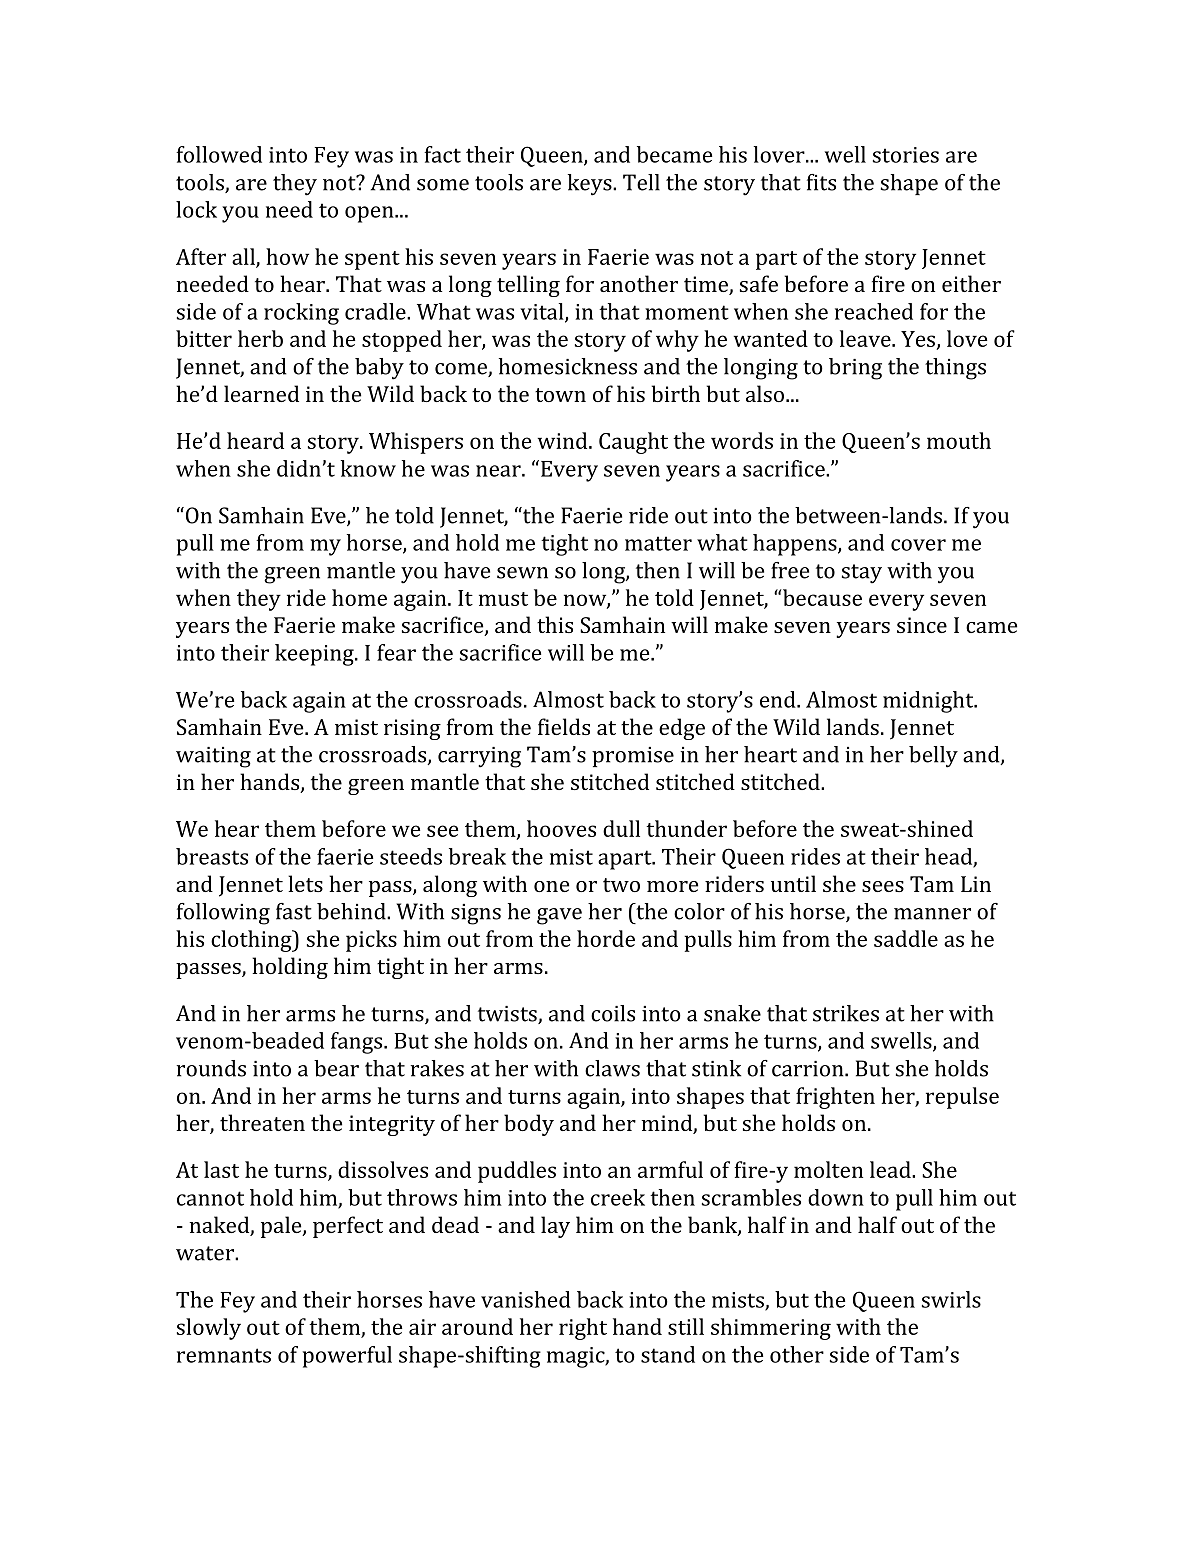 Image resolution: width=1195 pixels, height=1546 pixels. What do you see at coordinates (906, 155) in the screenshot?
I see `stories` at bounding box center [906, 155].
